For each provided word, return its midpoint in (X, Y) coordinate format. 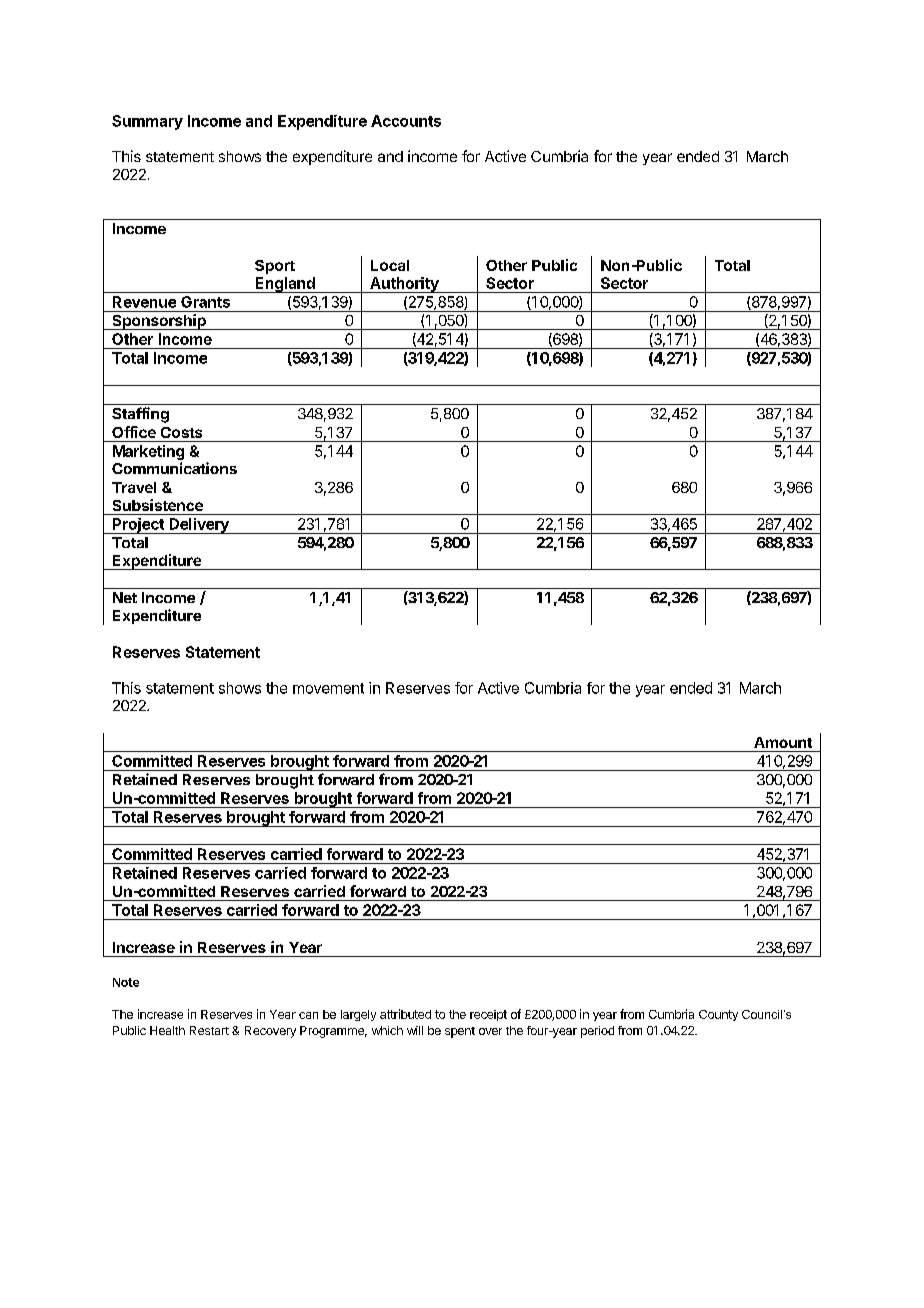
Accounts (406, 121)
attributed (405, 1014)
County (718, 1015)
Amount (783, 742)
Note (126, 982)
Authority (404, 285)
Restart (209, 1030)
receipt (488, 1015)
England (285, 285)
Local (390, 265)
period (597, 1032)
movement (328, 688)
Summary (147, 122)
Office (134, 432)
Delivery (199, 526)
